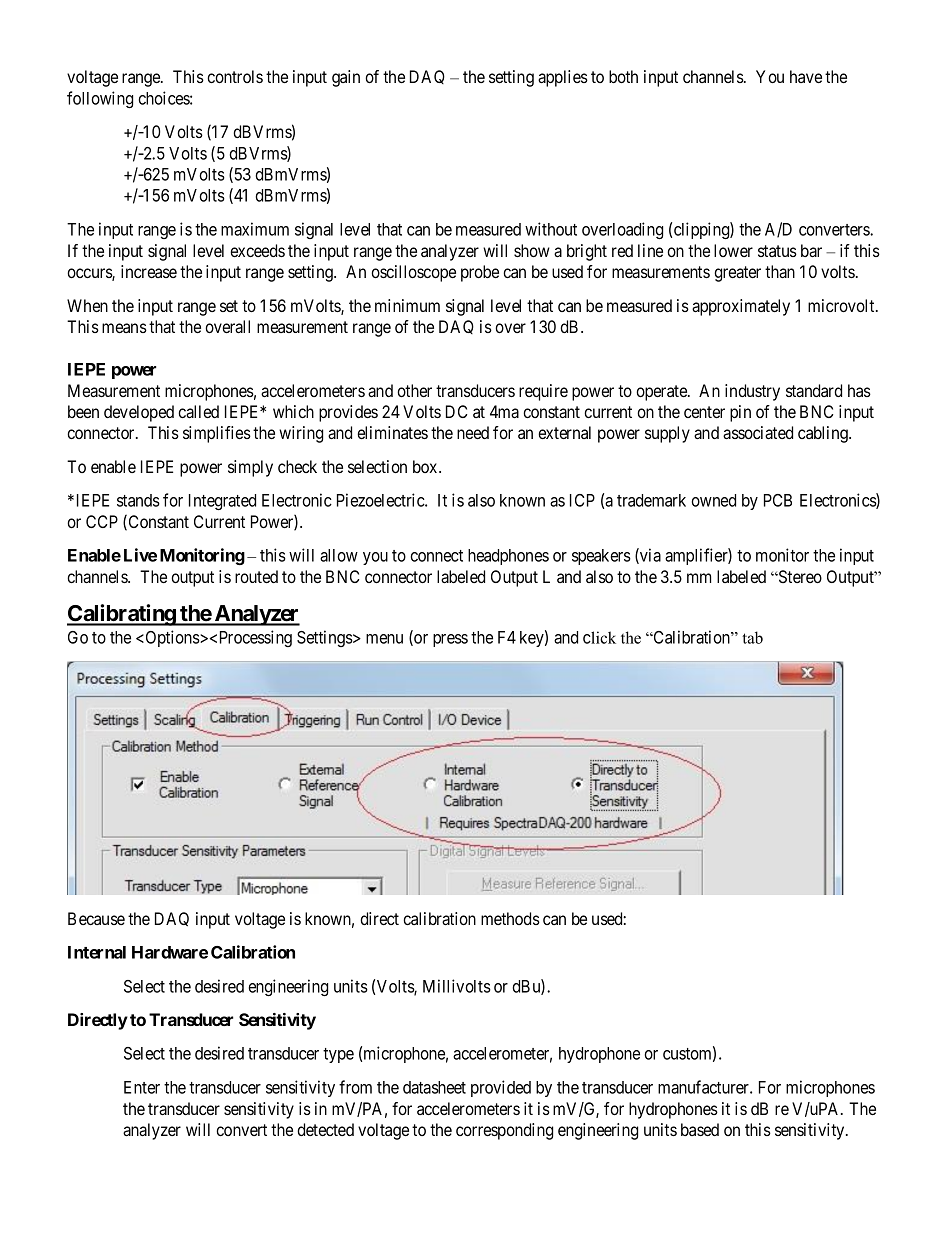  I want to click on associated, so click(758, 432).
